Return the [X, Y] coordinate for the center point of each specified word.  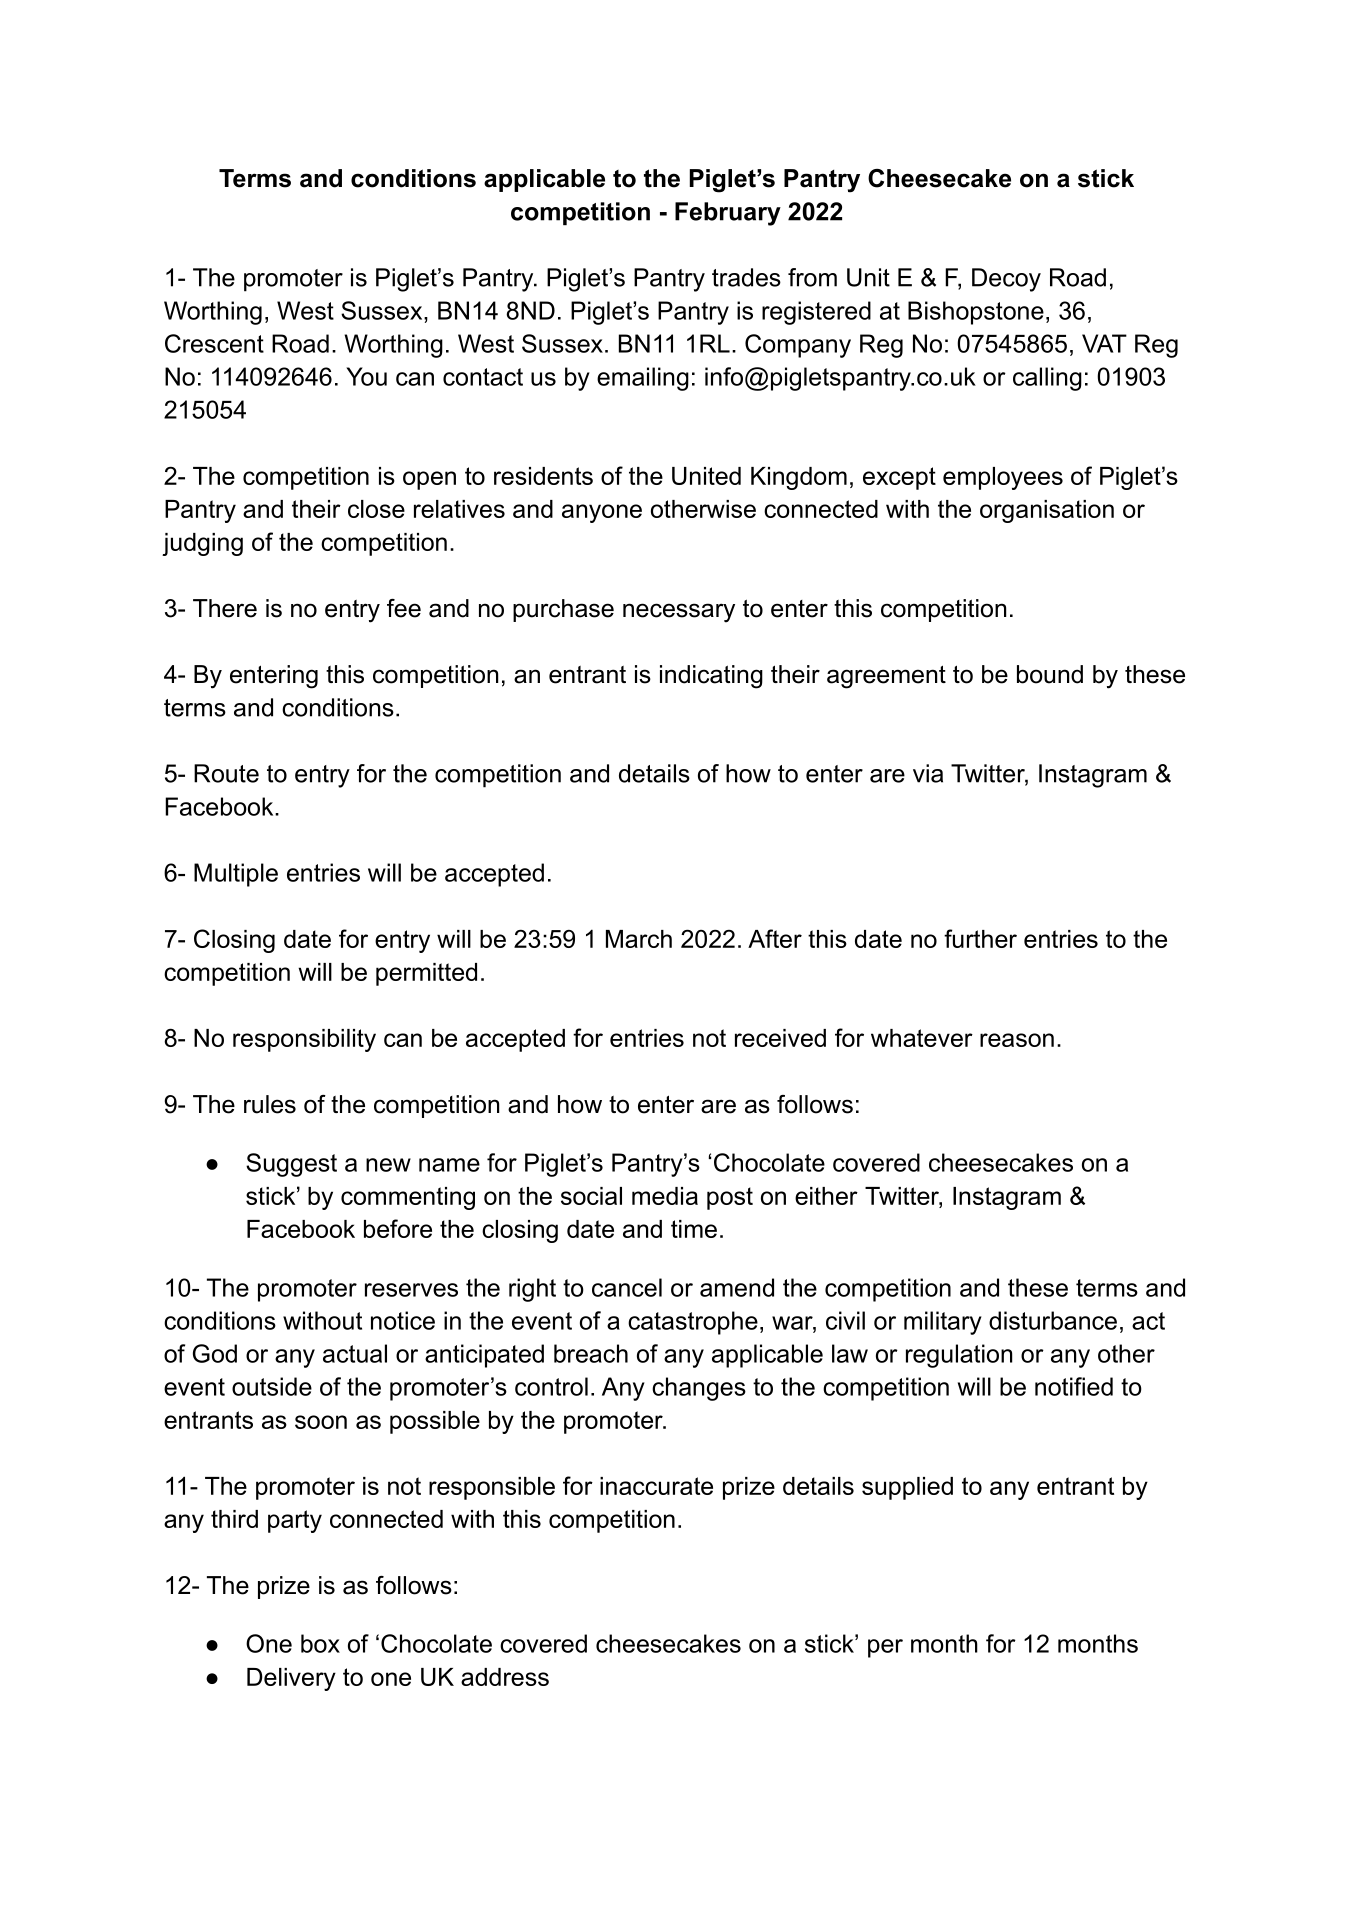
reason [1017, 1040]
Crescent [214, 343]
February [728, 214]
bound [1050, 674]
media [665, 1196]
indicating [711, 677]
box [320, 1643]
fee [404, 608]
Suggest [291, 1165]
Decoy [1006, 280]
